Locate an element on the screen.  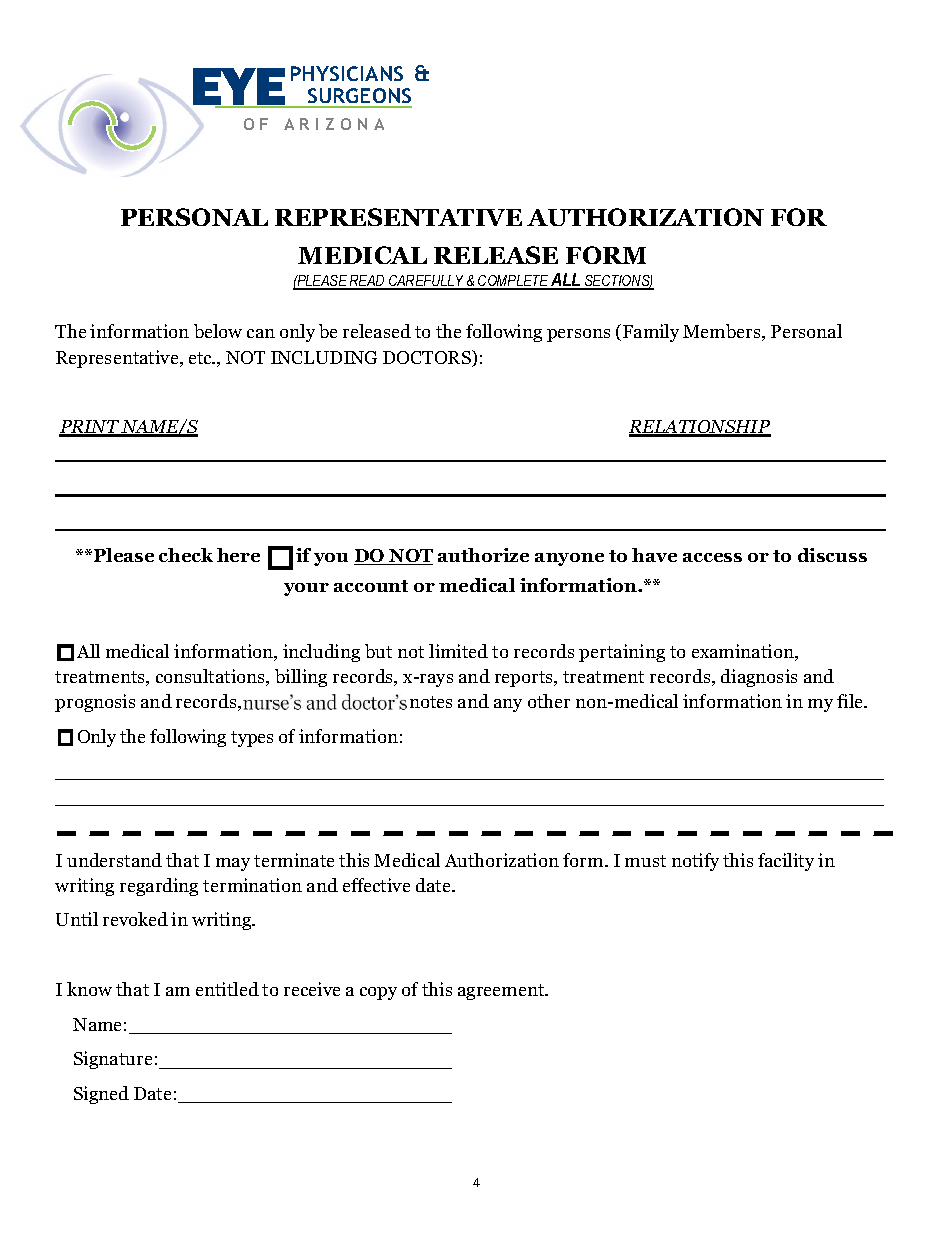
check is located at coordinates (186, 555).
